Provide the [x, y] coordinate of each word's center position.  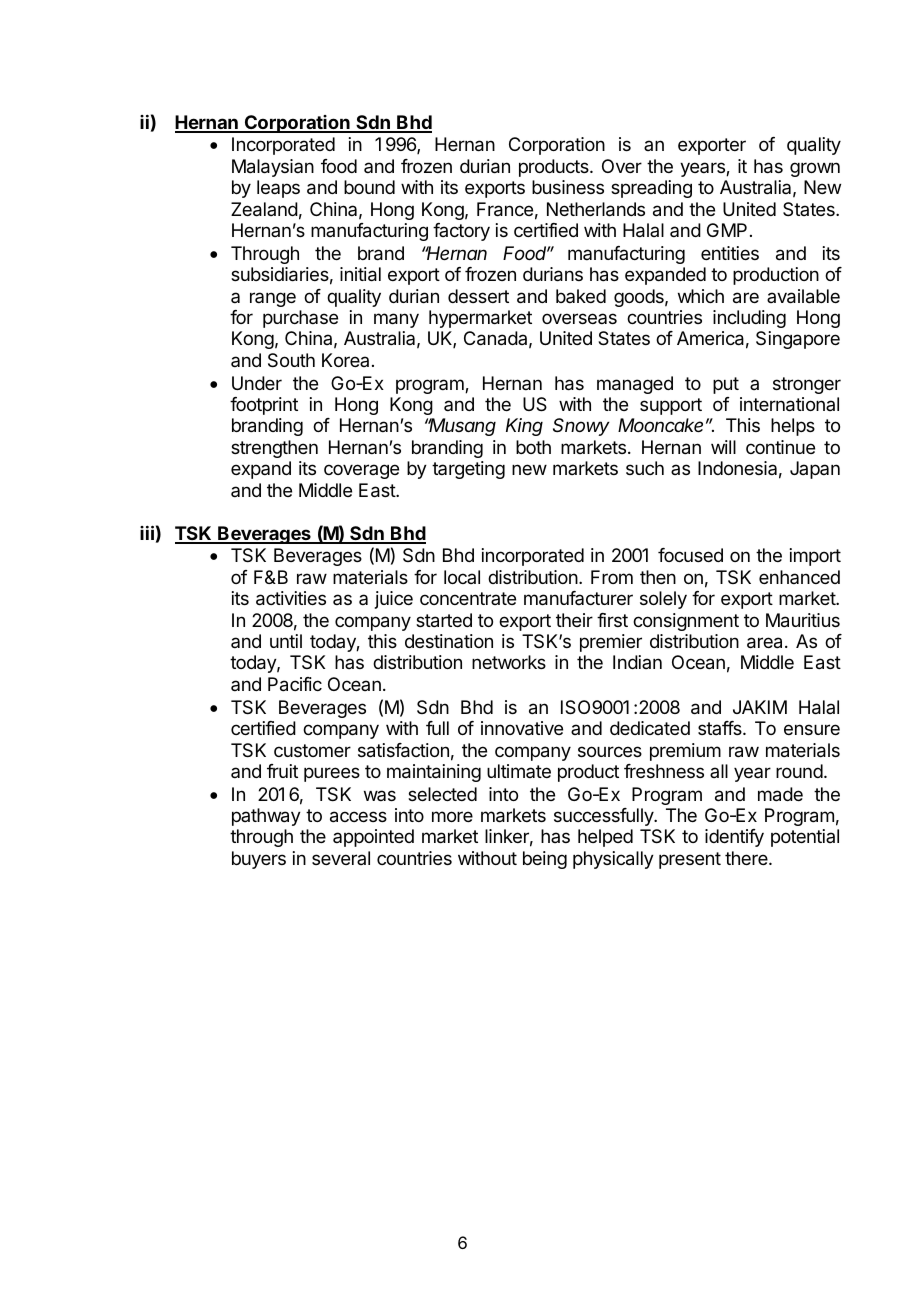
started [444, 620]
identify [734, 838]
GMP [727, 230]
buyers [259, 860]
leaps [278, 189]
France [505, 209]
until [286, 641]
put [726, 385]
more [452, 816]
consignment [686, 622]
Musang [462, 427]
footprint [264, 406]
